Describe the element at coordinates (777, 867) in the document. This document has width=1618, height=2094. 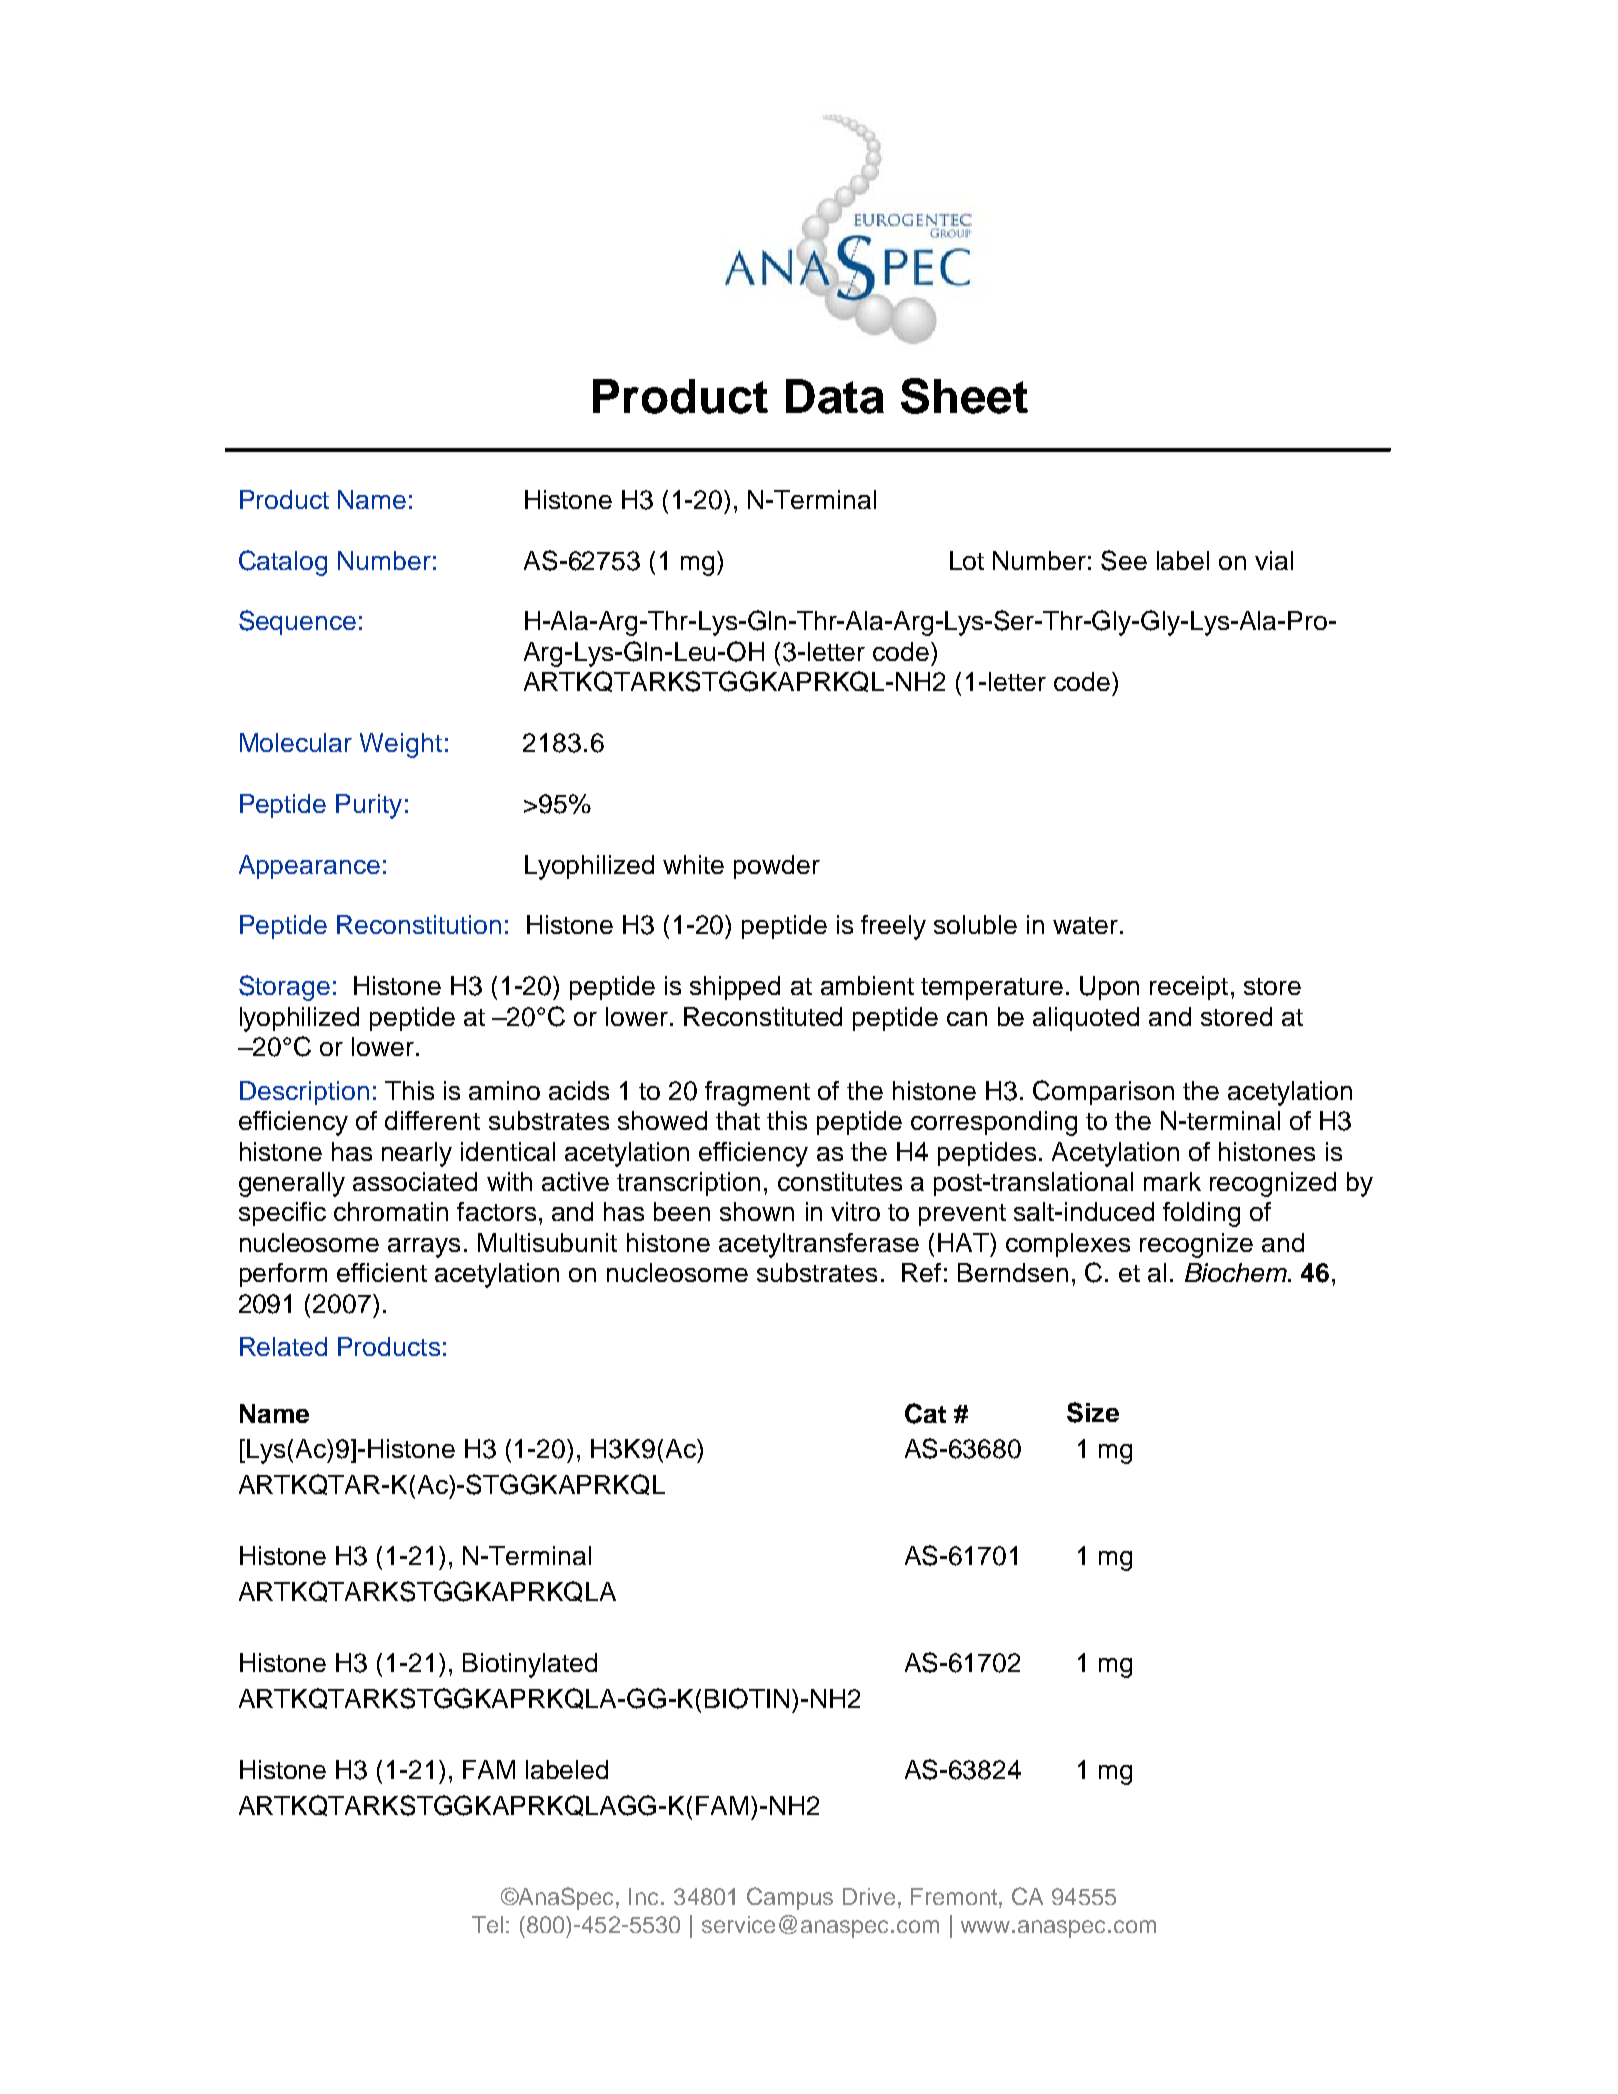
I see `powder` at that location.
